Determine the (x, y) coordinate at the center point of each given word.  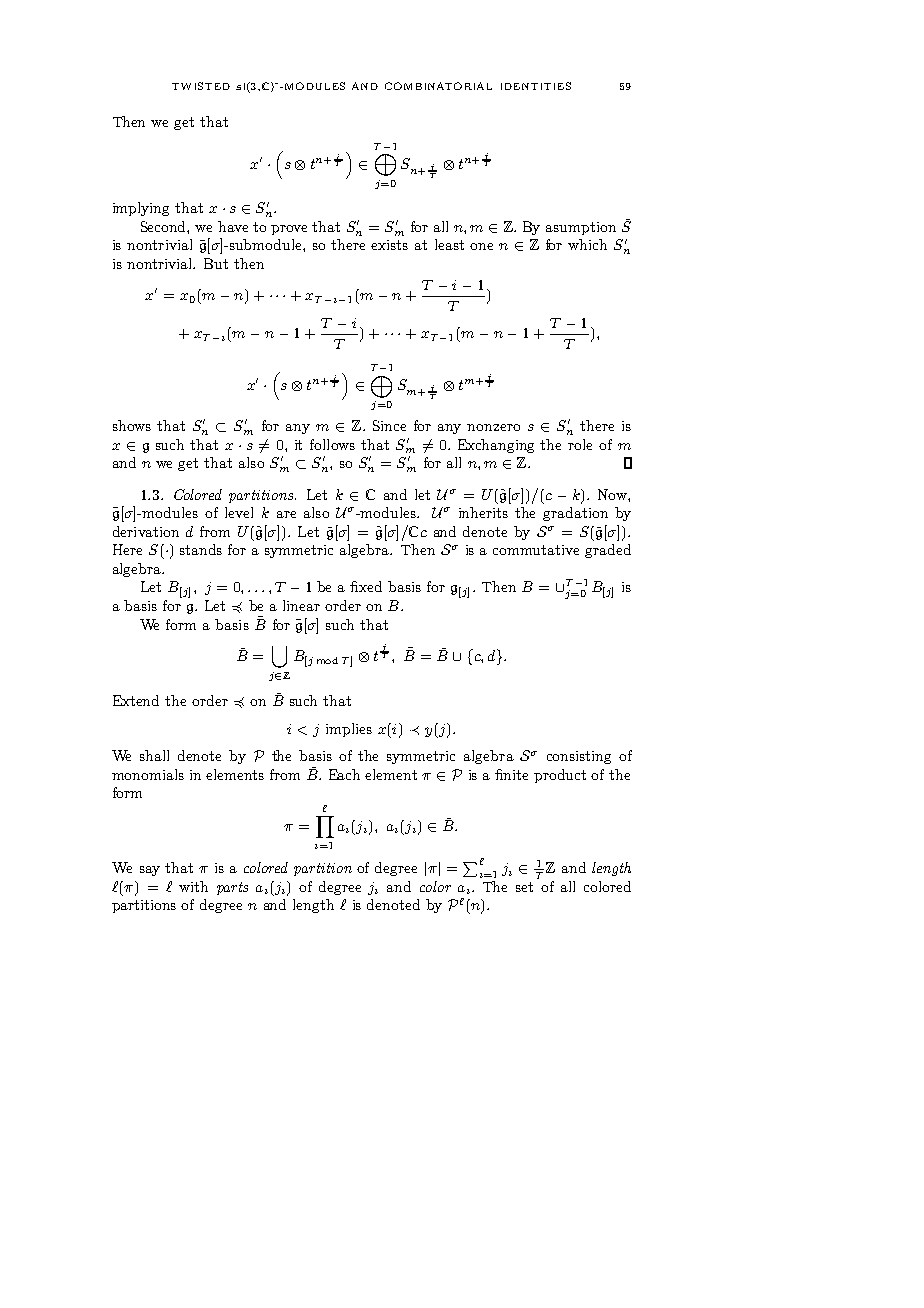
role (580, 444)
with (193, 886)
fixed (366, 586)
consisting (579, 757)
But (216, 263)
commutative (536, 550)
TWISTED (201, 86)
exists (389, 245)
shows (132, 425)
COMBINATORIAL (438, 86)
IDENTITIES (536, 86)
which (587, 244)
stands (201, 549)
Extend (136, 700)
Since (389, 425)
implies (349, 730)
